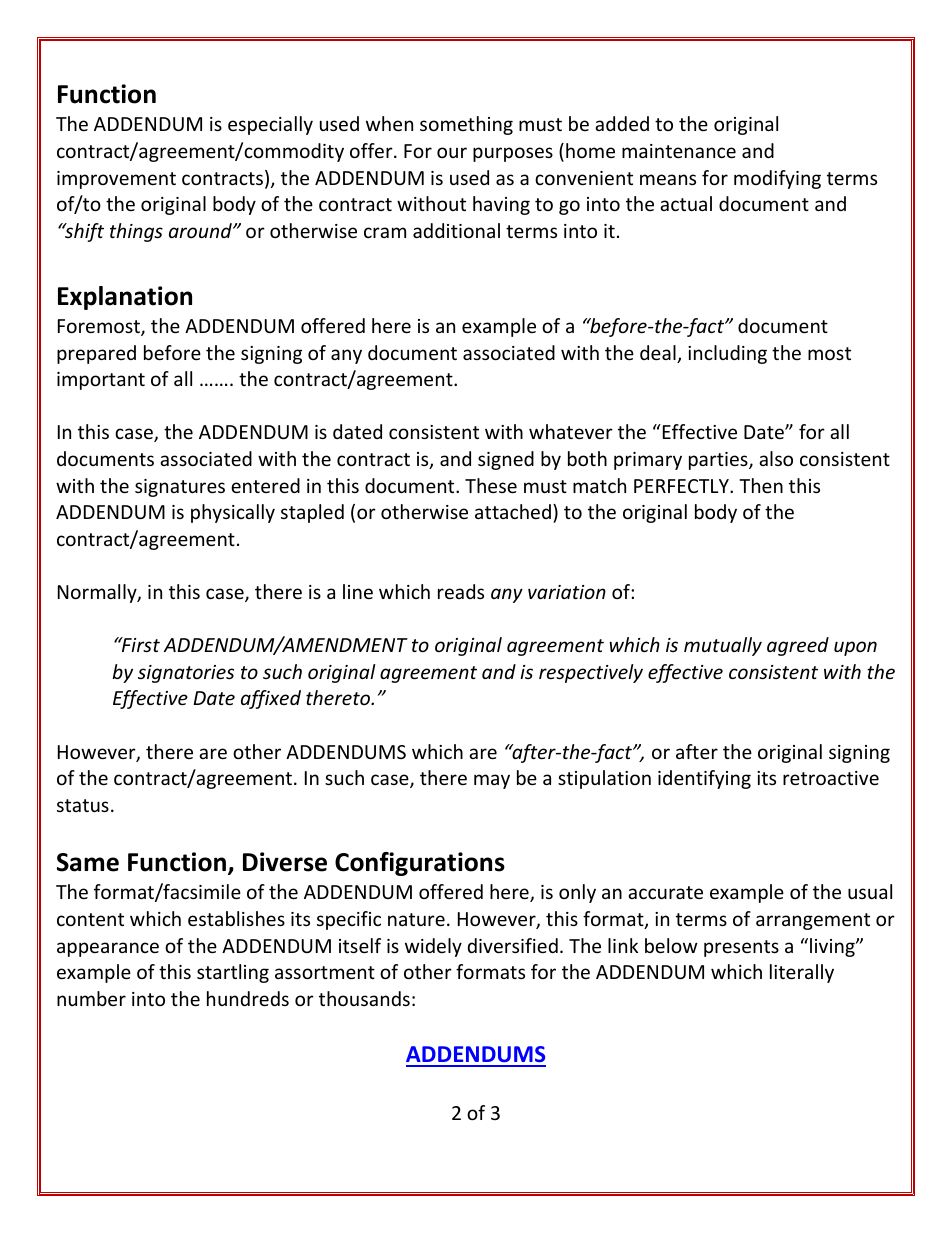 The height and width of the screenshot is (1233, 952). Describe the element at coordinates (761, 485) in the screenshot. I see `Then` at that location.
